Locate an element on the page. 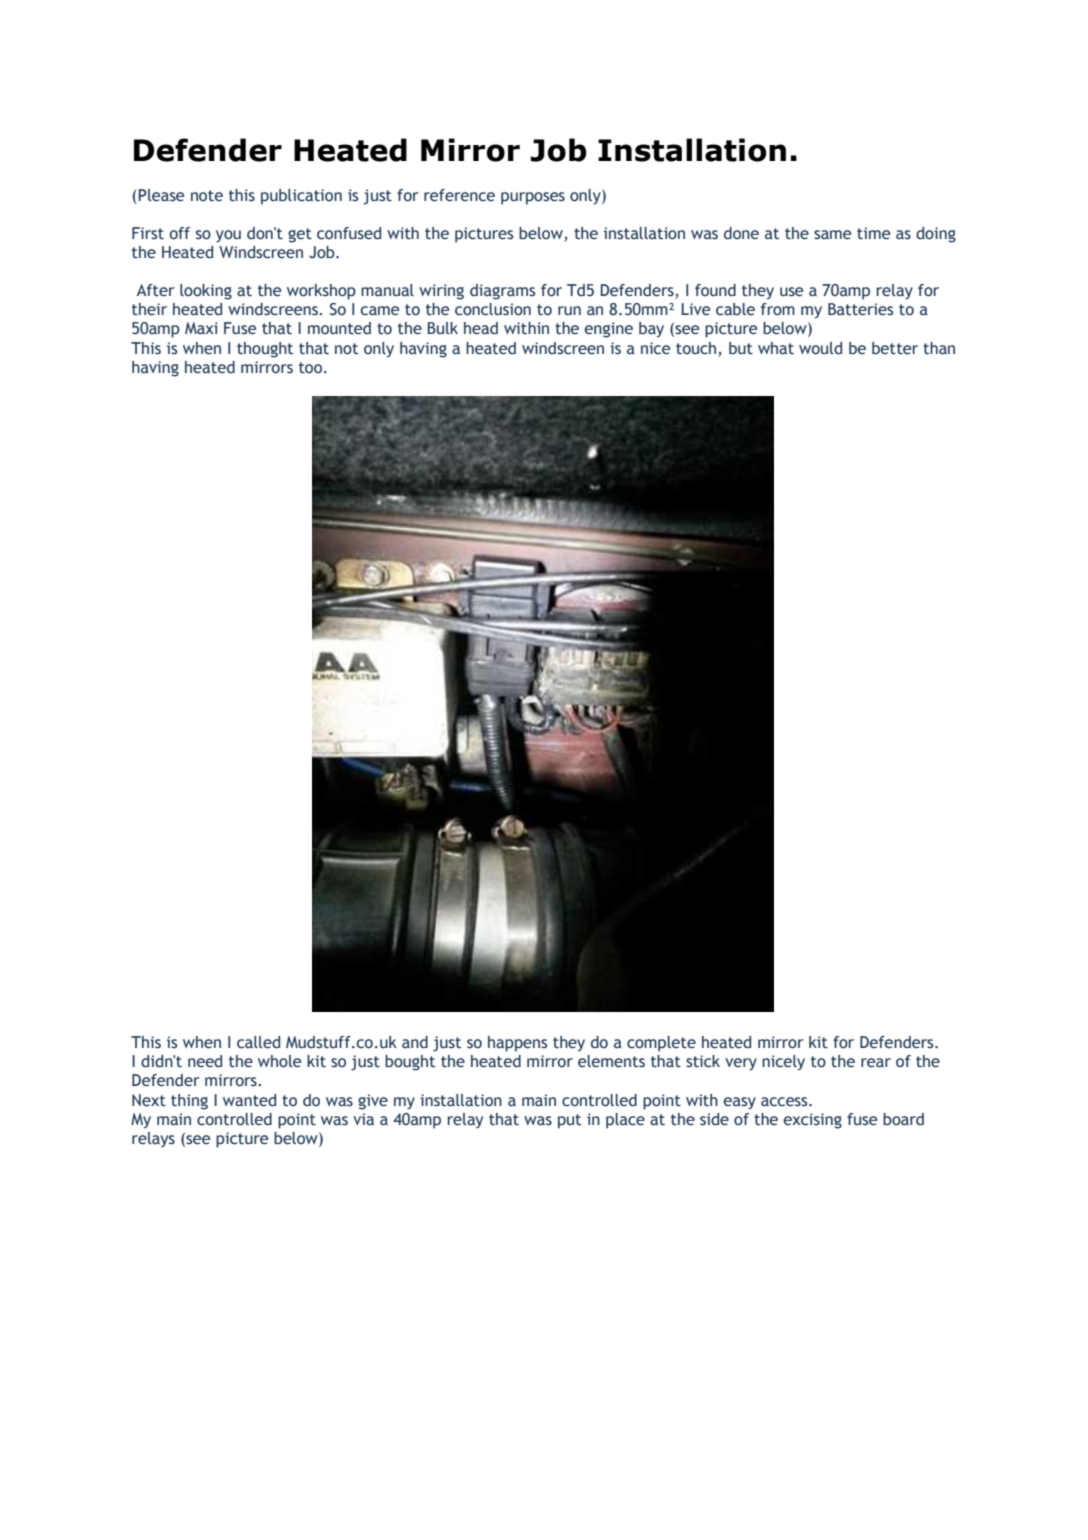 The width and height of the page is (1088, 1540). called is located at coordinates (258, 1042).
